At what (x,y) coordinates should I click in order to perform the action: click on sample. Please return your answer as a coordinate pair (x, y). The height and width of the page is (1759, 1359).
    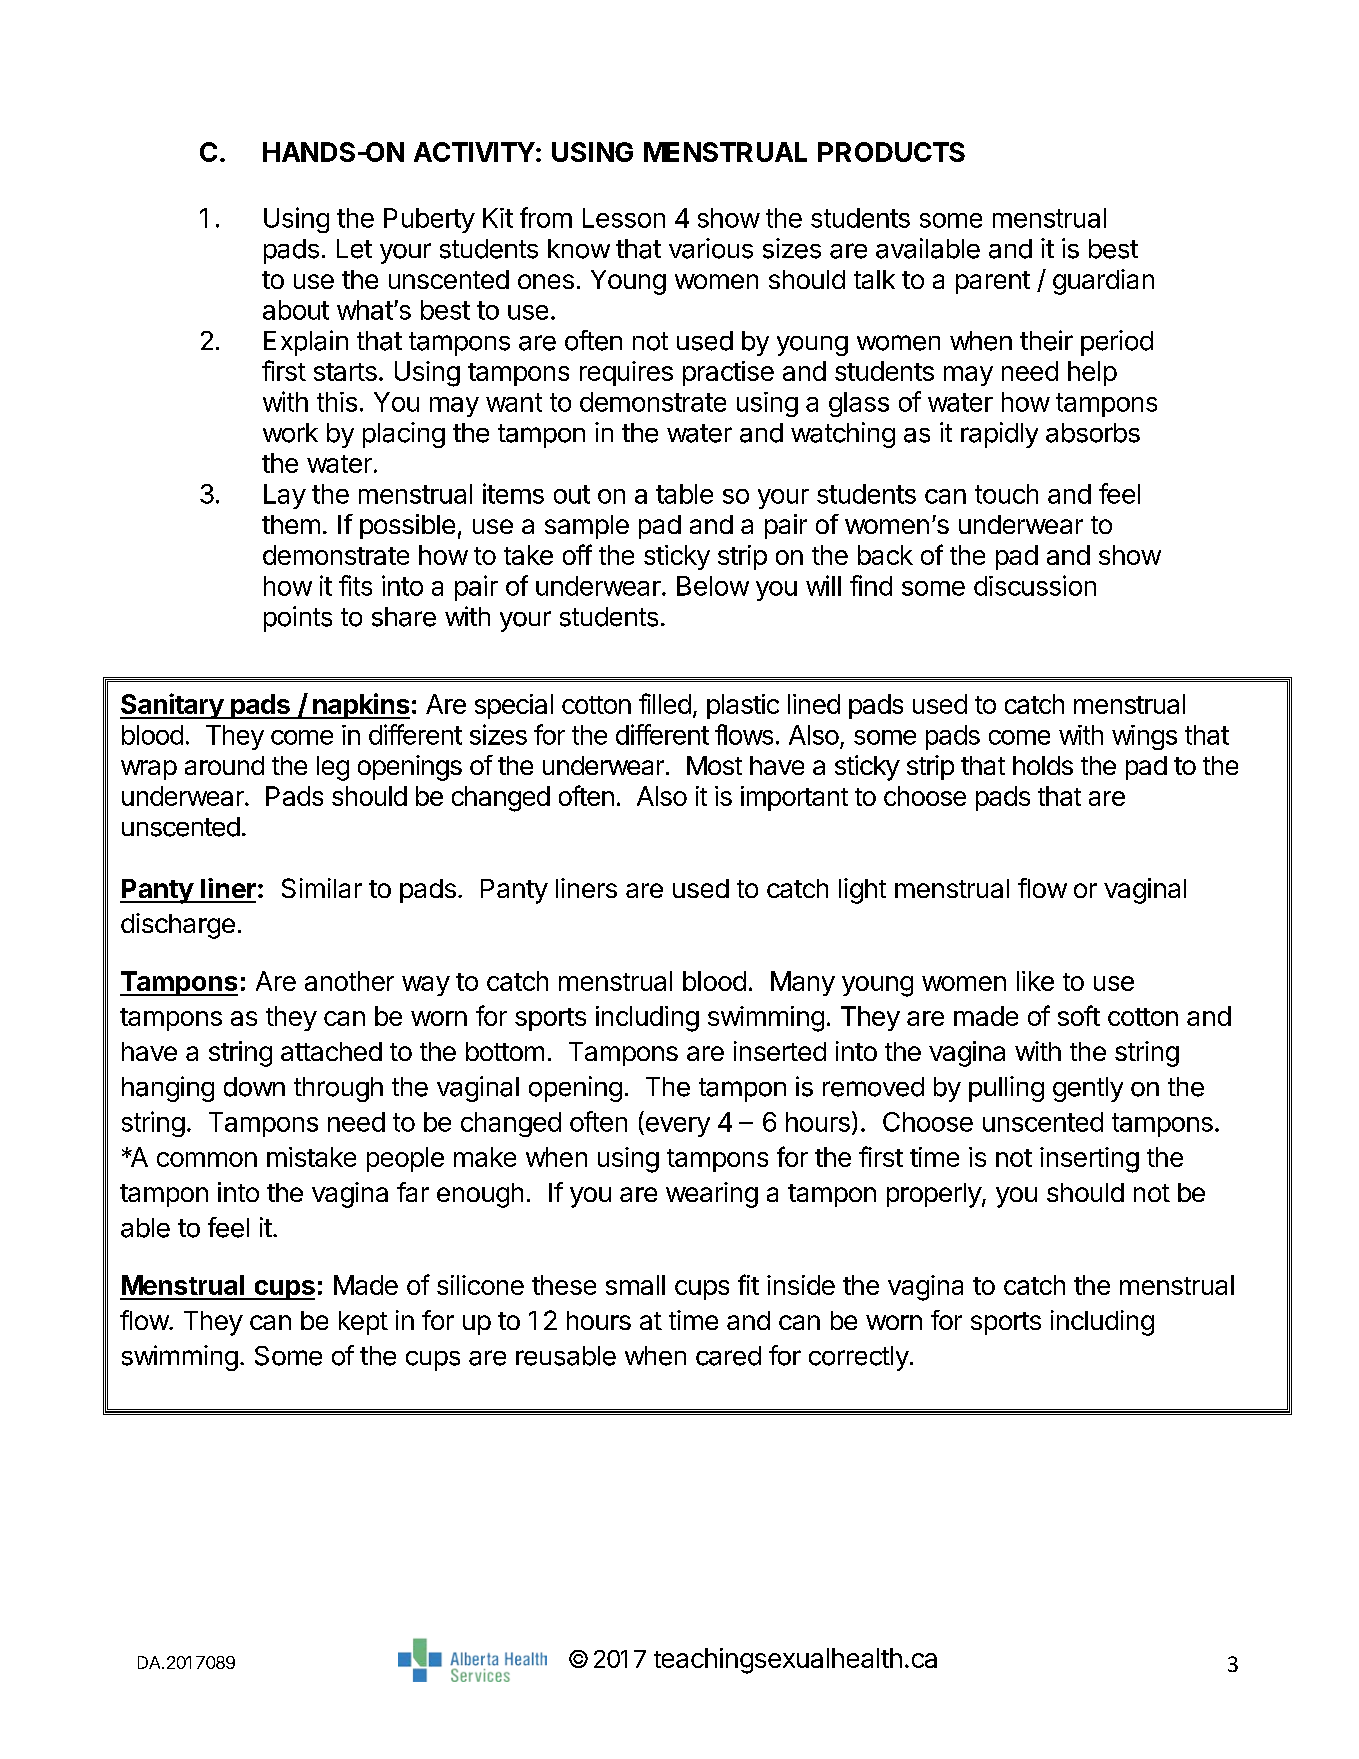
    Looking at the image, I should click on (587, 527).
